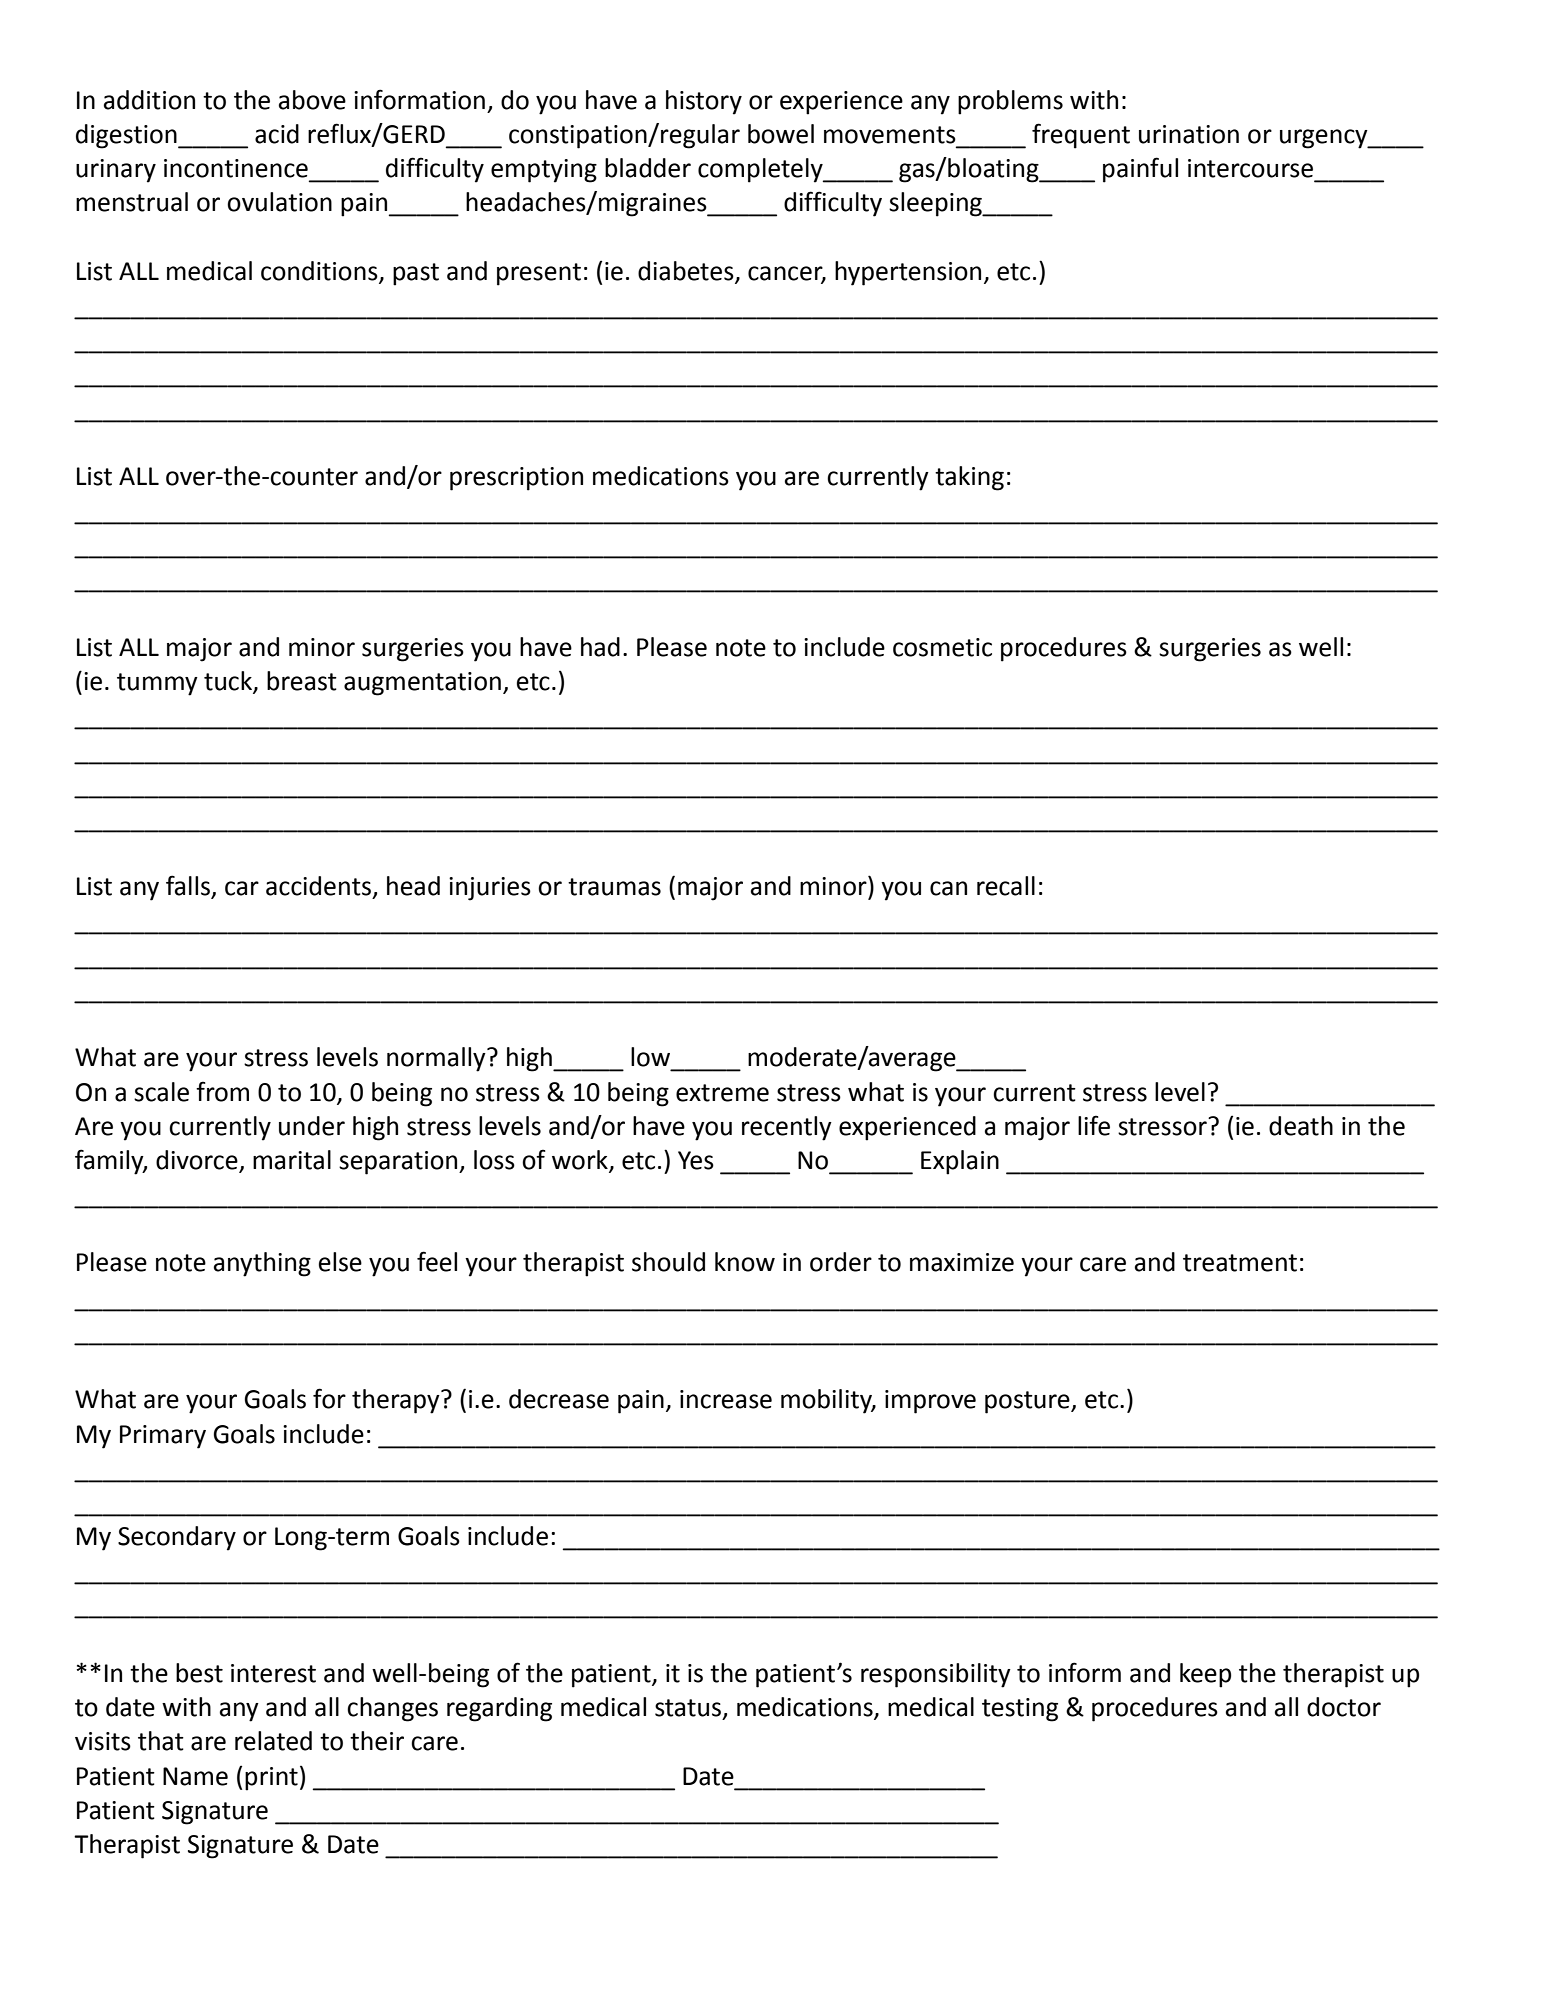 Image resolution: width=1557 pixels, height=2014 pixels. Describe the element at coordinates (189, 886) in the page. I see `falls` at that location.
